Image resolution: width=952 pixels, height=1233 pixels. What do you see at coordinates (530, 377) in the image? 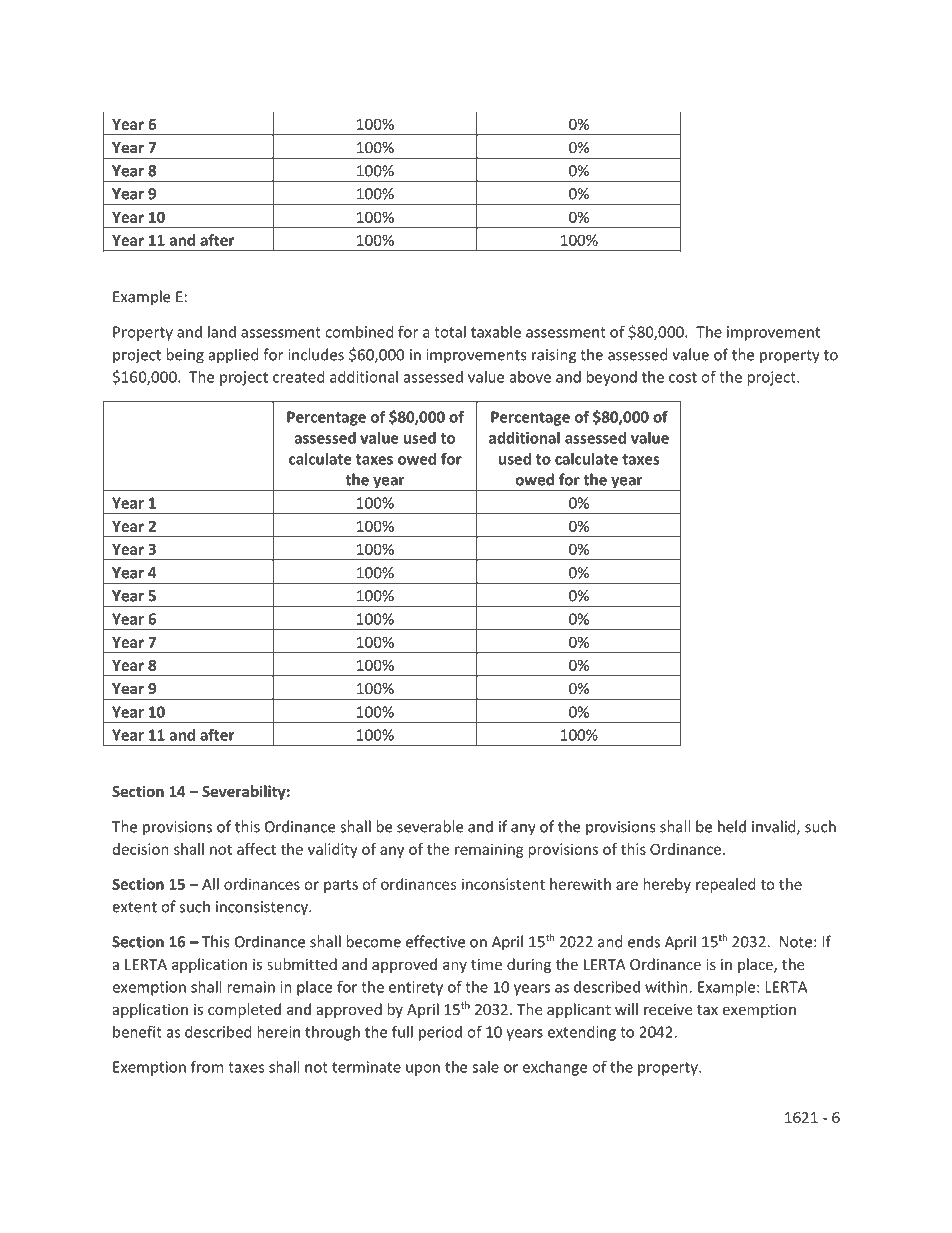
I see `above` at bounding box center [530, 377].
